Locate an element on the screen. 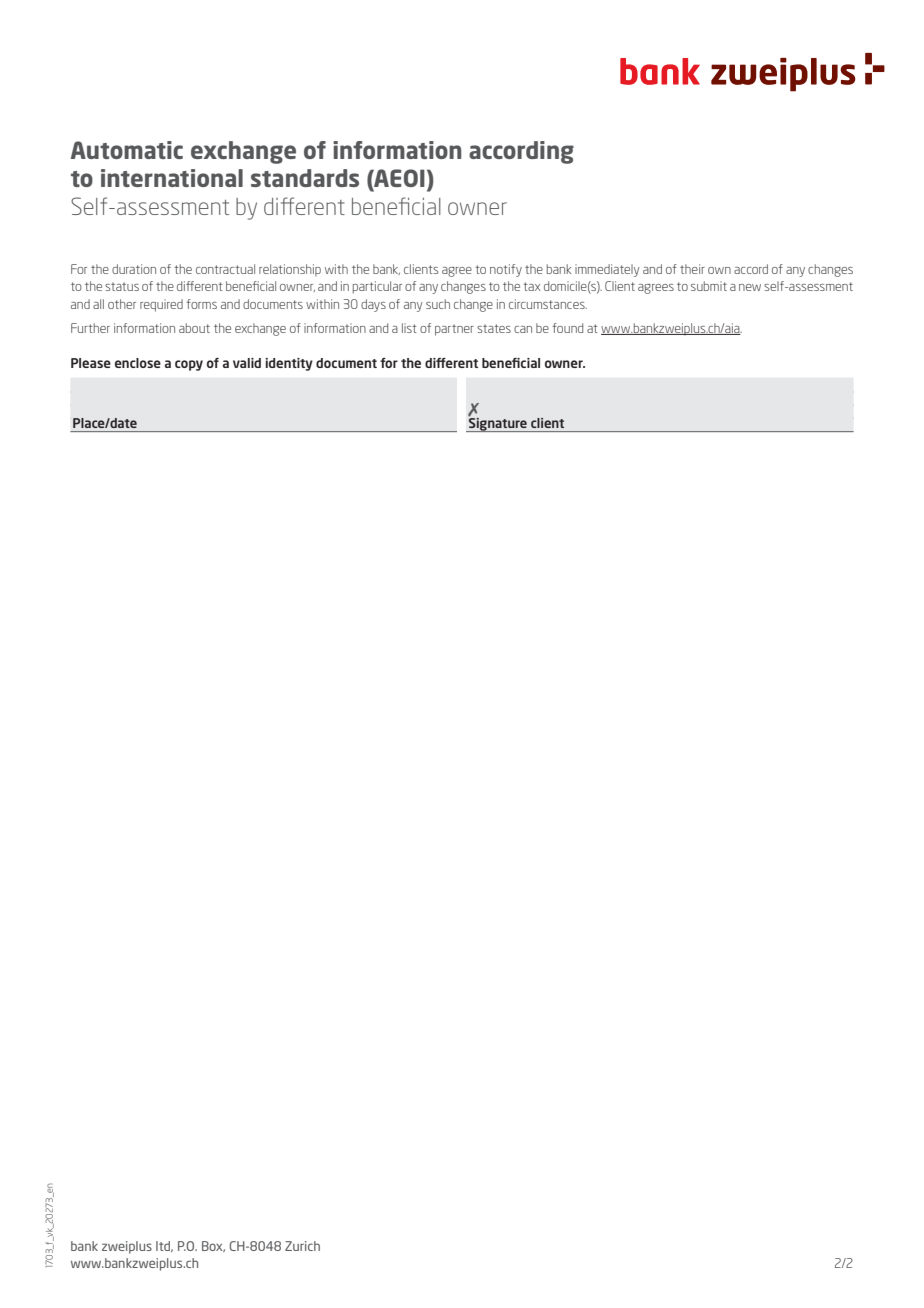 This screenshot has height=1308, width=924. partner is located at coordinates (454, 330).
